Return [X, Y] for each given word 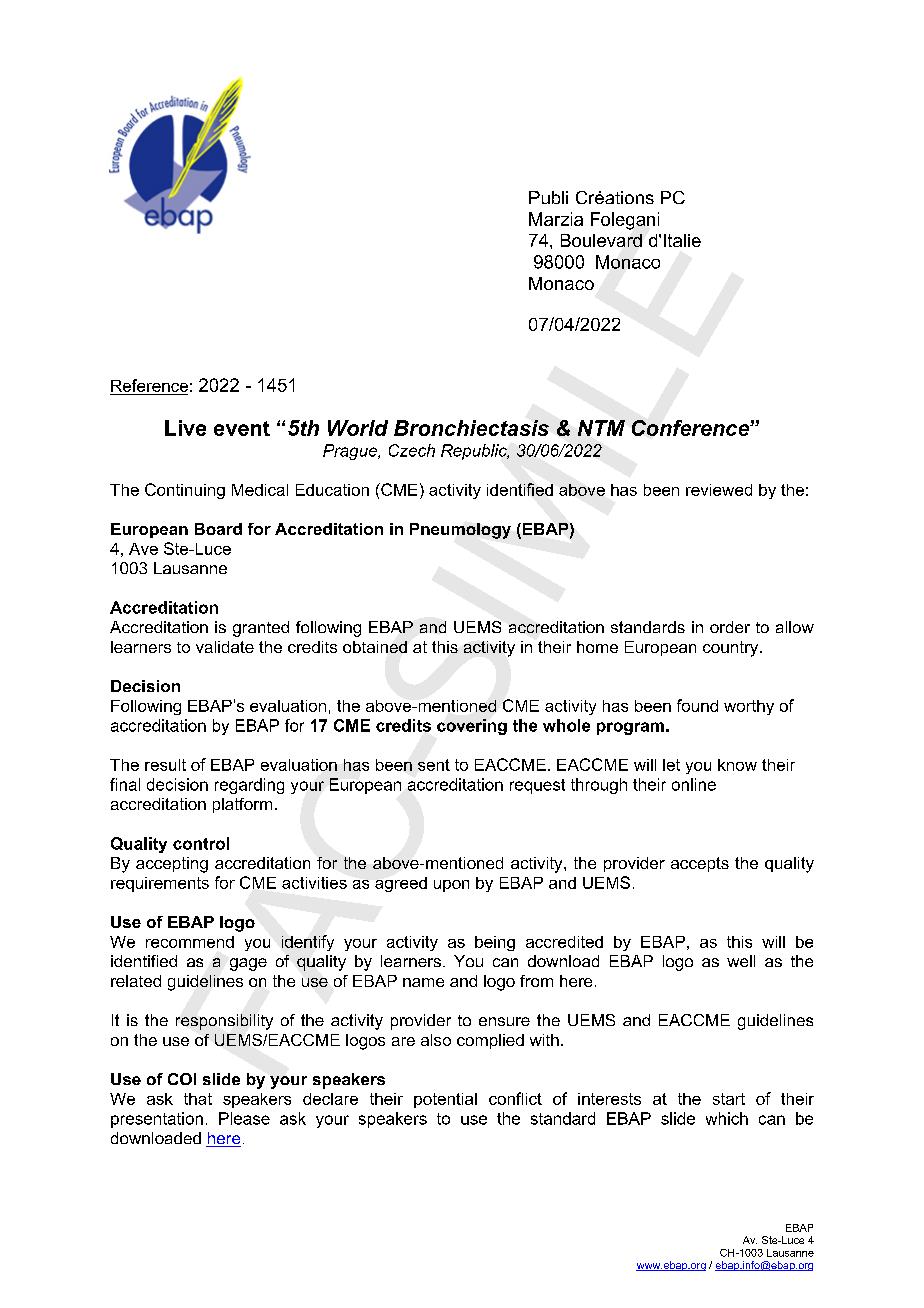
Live [185, 428]
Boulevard [601, 240]
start [729, 1099]
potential [445, 1100]
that [198, 1099]
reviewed [719, 490]
